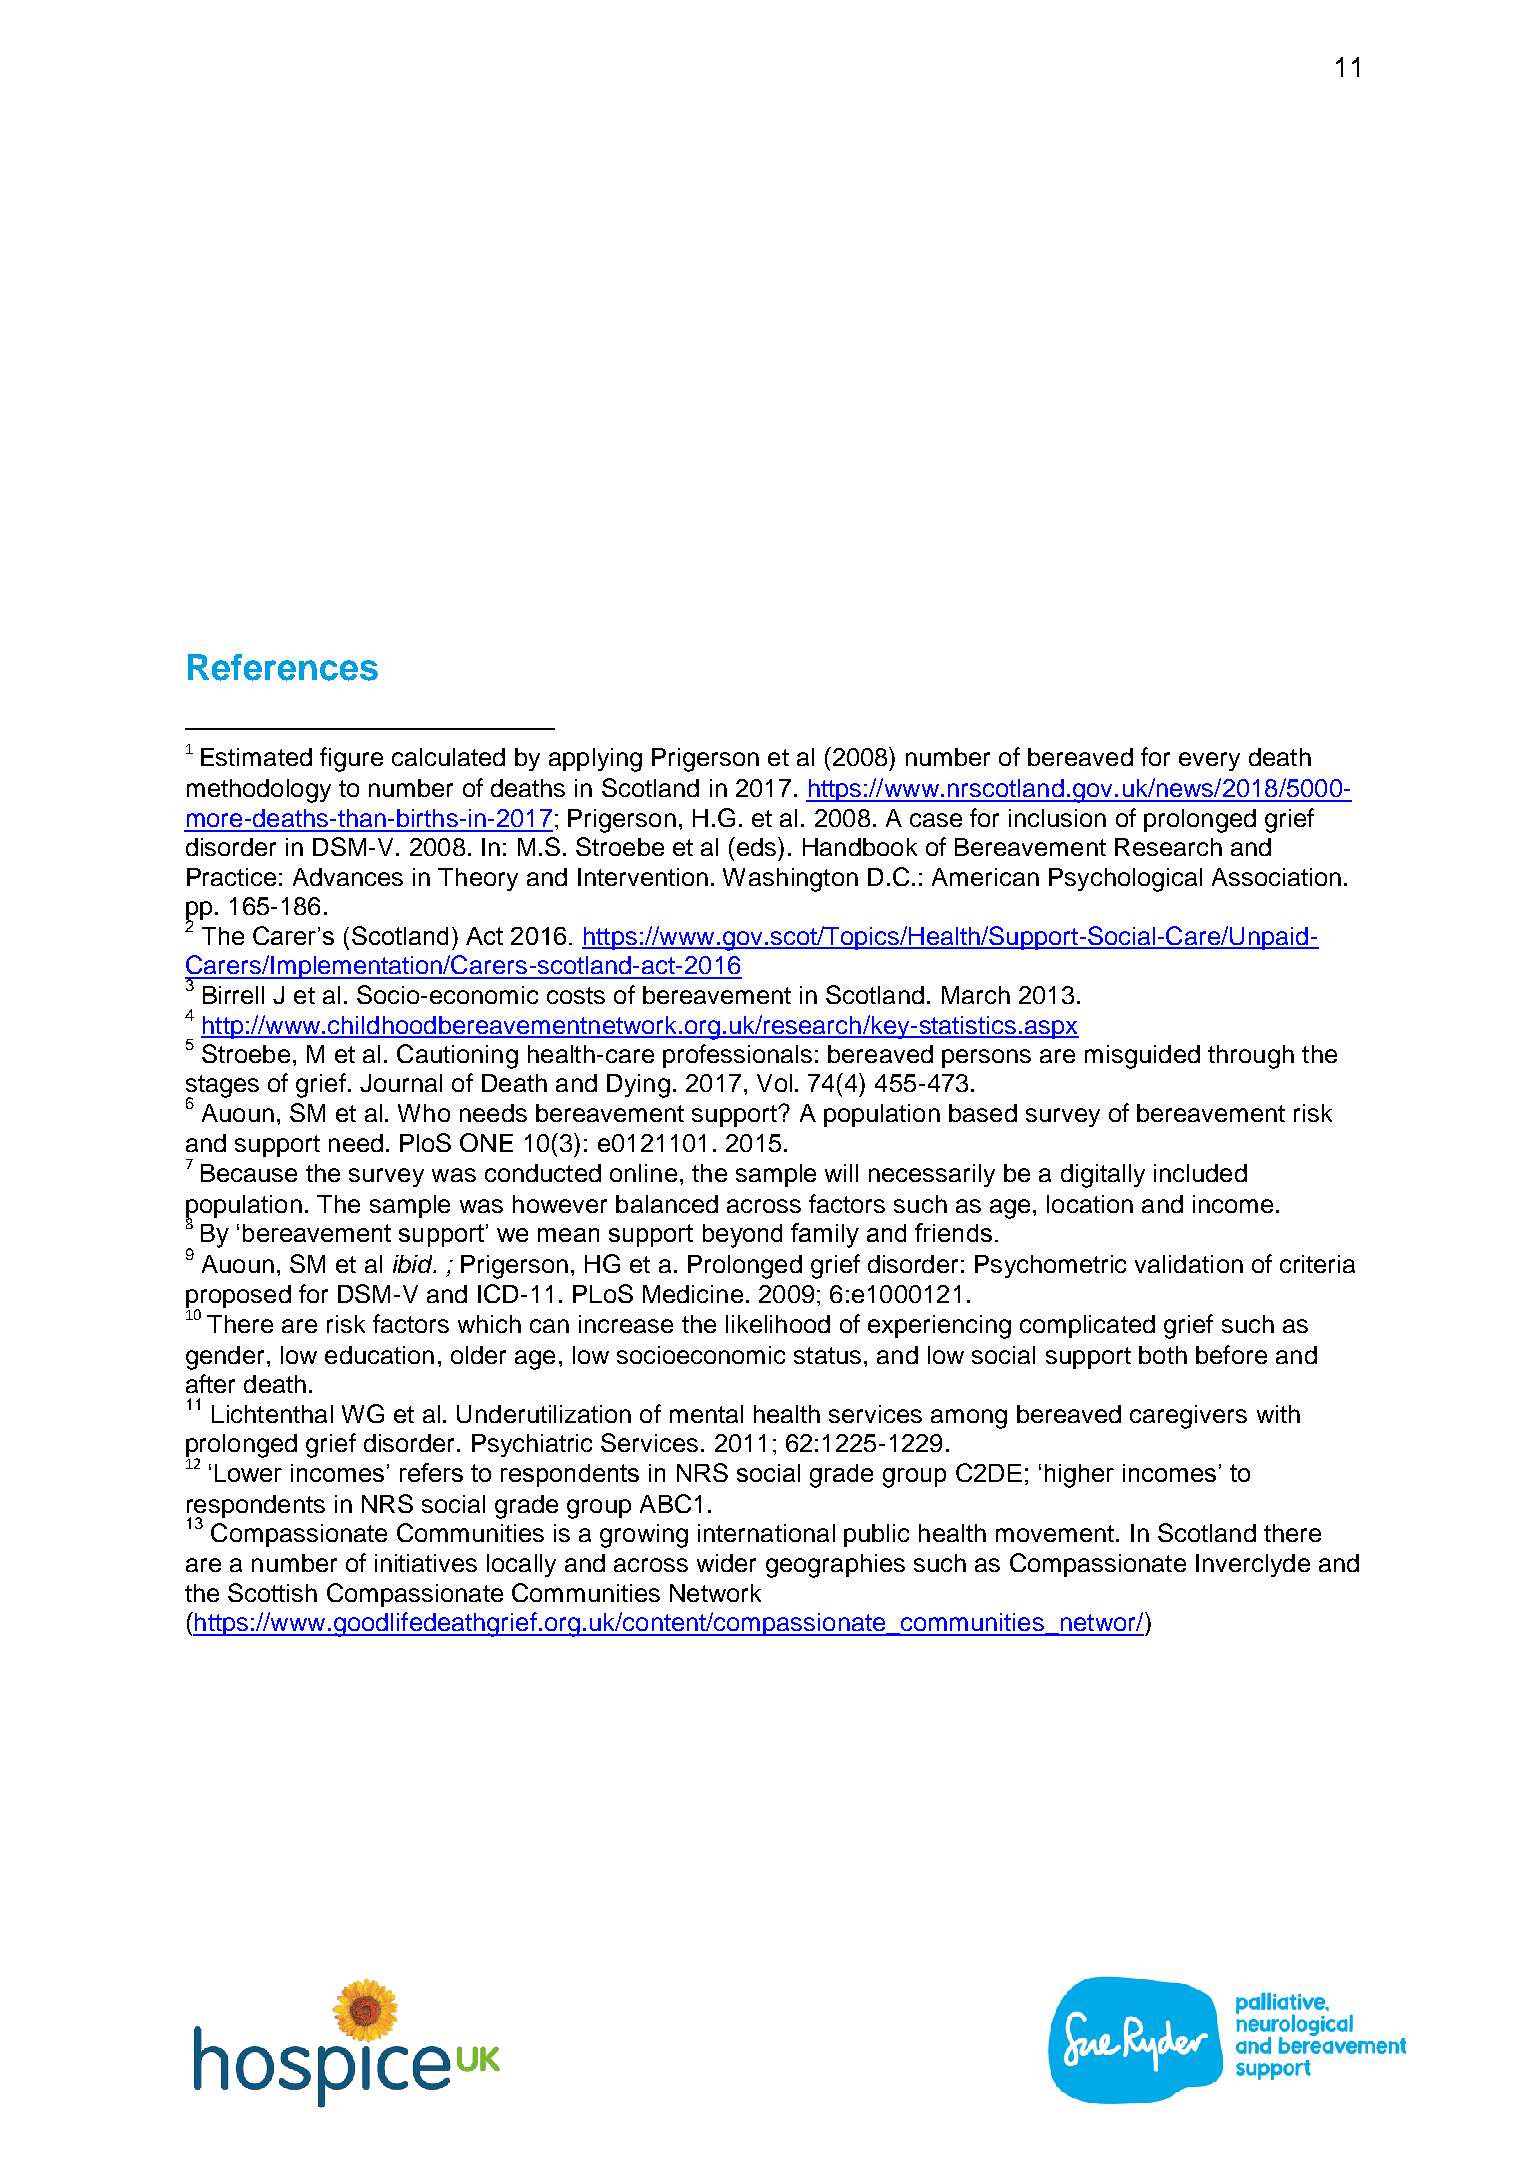 The width and height of the screenshot is (1528, 2161). What do you see at coordinates (283, 667) in the screenshot?
I see `References` at bounding box center [283, 667].
